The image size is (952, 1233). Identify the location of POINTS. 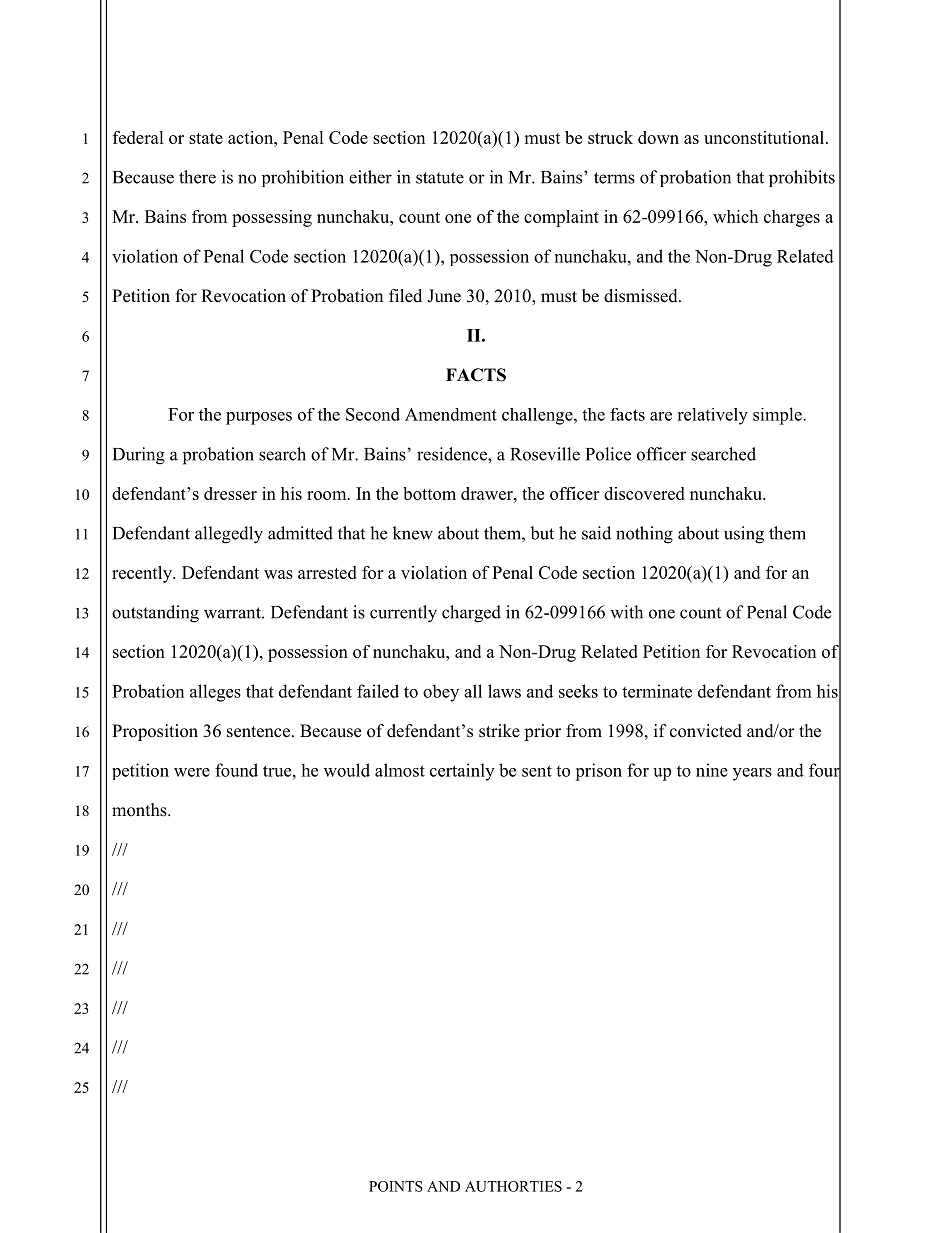
(396, 1186).
